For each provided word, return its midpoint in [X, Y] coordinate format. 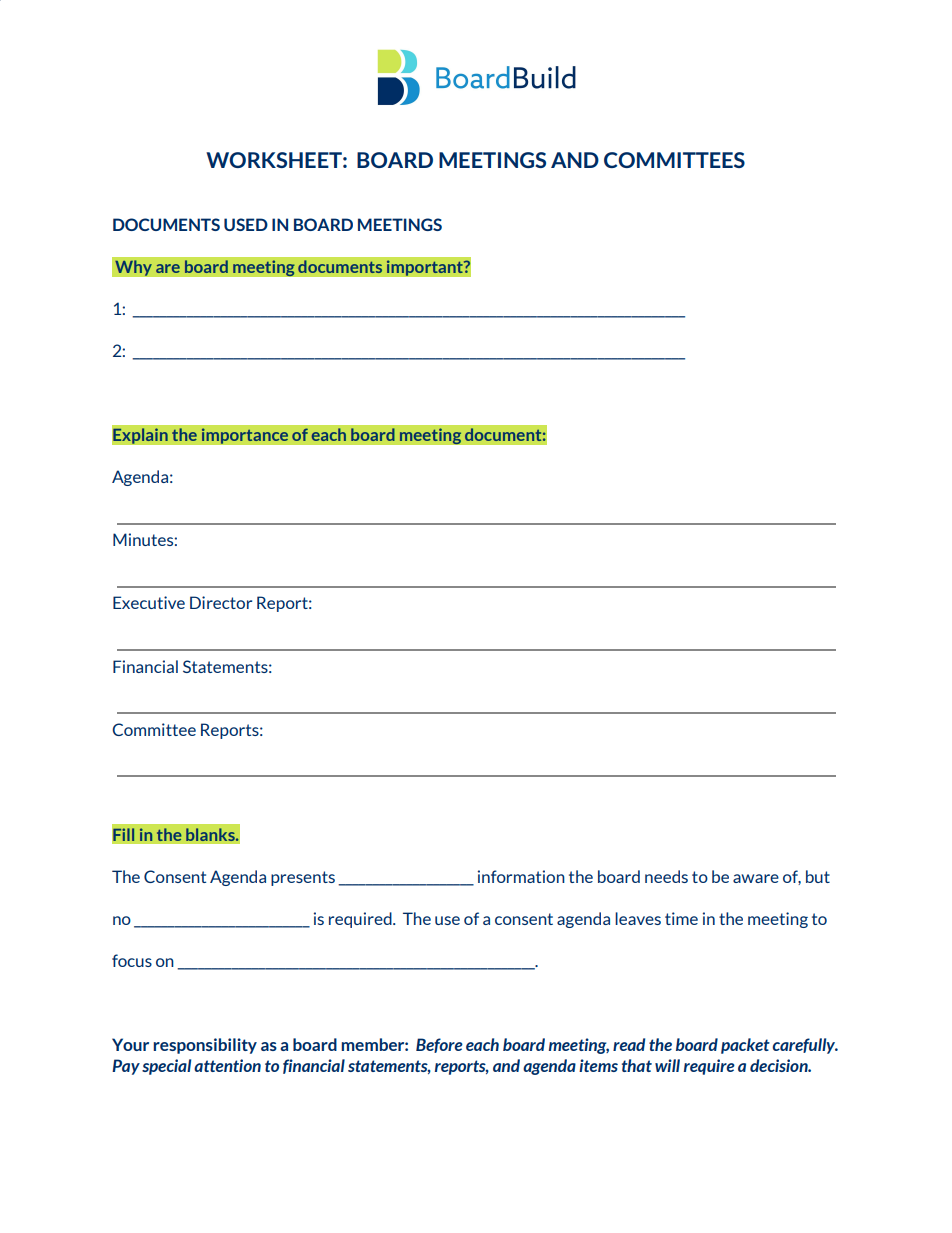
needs [666, 876]
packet [745, 1046]
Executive [149, 602]
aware [756, 878]
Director [221, 602]
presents [303, 878]
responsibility [205, 1046]
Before [439, 1045]
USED [246, 224]
